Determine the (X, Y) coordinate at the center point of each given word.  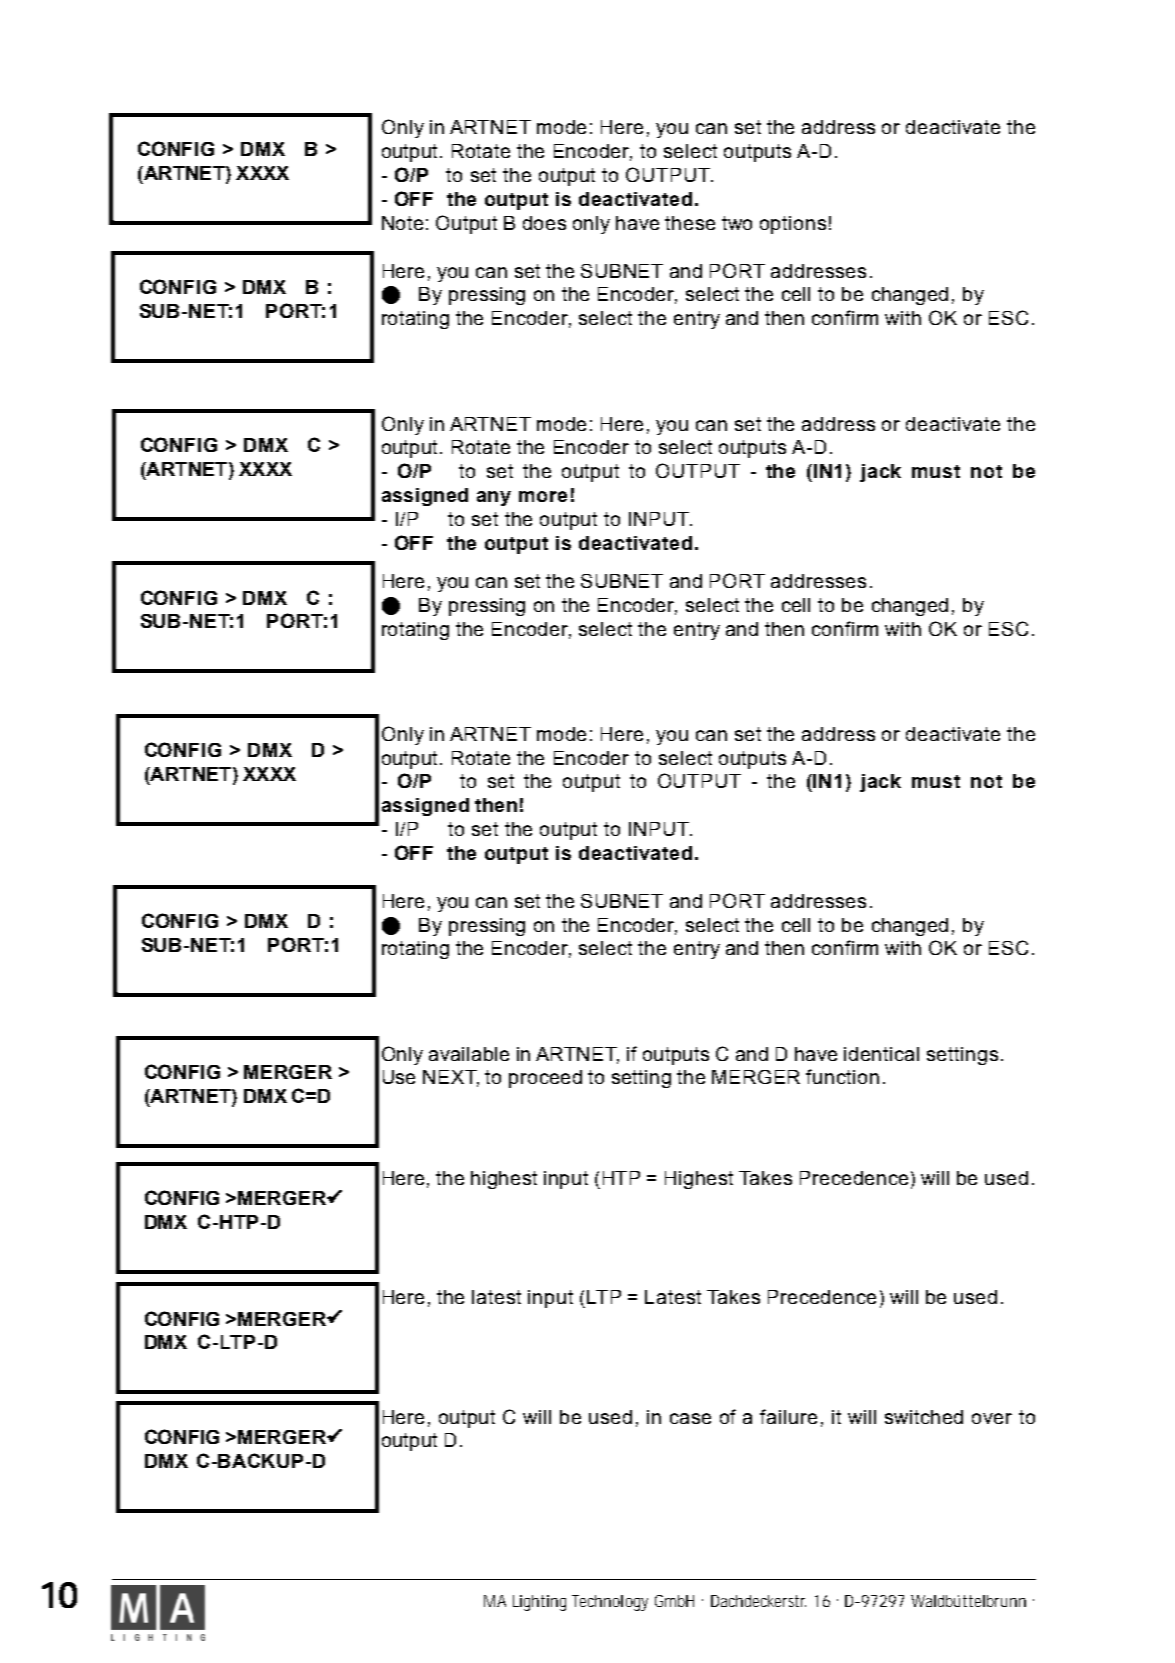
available (469, 1054)
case (690, 1418)
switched (924, 1417)
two (737, 223)
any (494, 498)
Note (402, 223)
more (543, 496)
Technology (610, 1603)
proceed (545, 1079)
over (992, 1418)
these (690, 223)
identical (881, 1054)
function (842, 1076)
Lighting (539, 1603)
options (793, 225)
